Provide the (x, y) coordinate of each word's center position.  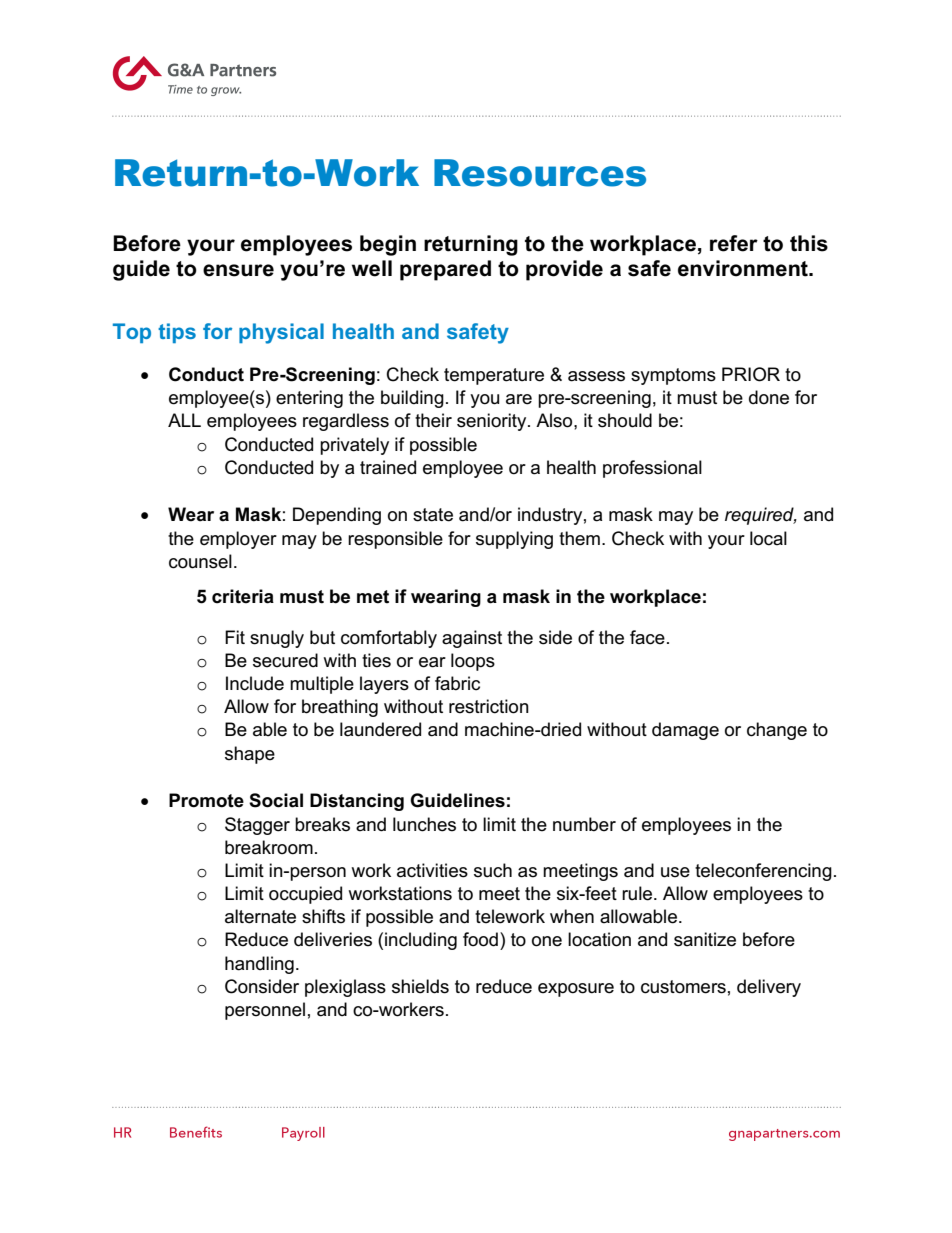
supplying (514, 540)
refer (734, 243)
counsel (200, 561)
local (768, 538)
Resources (540, 173)
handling (259, 965)
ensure (238, 270)
